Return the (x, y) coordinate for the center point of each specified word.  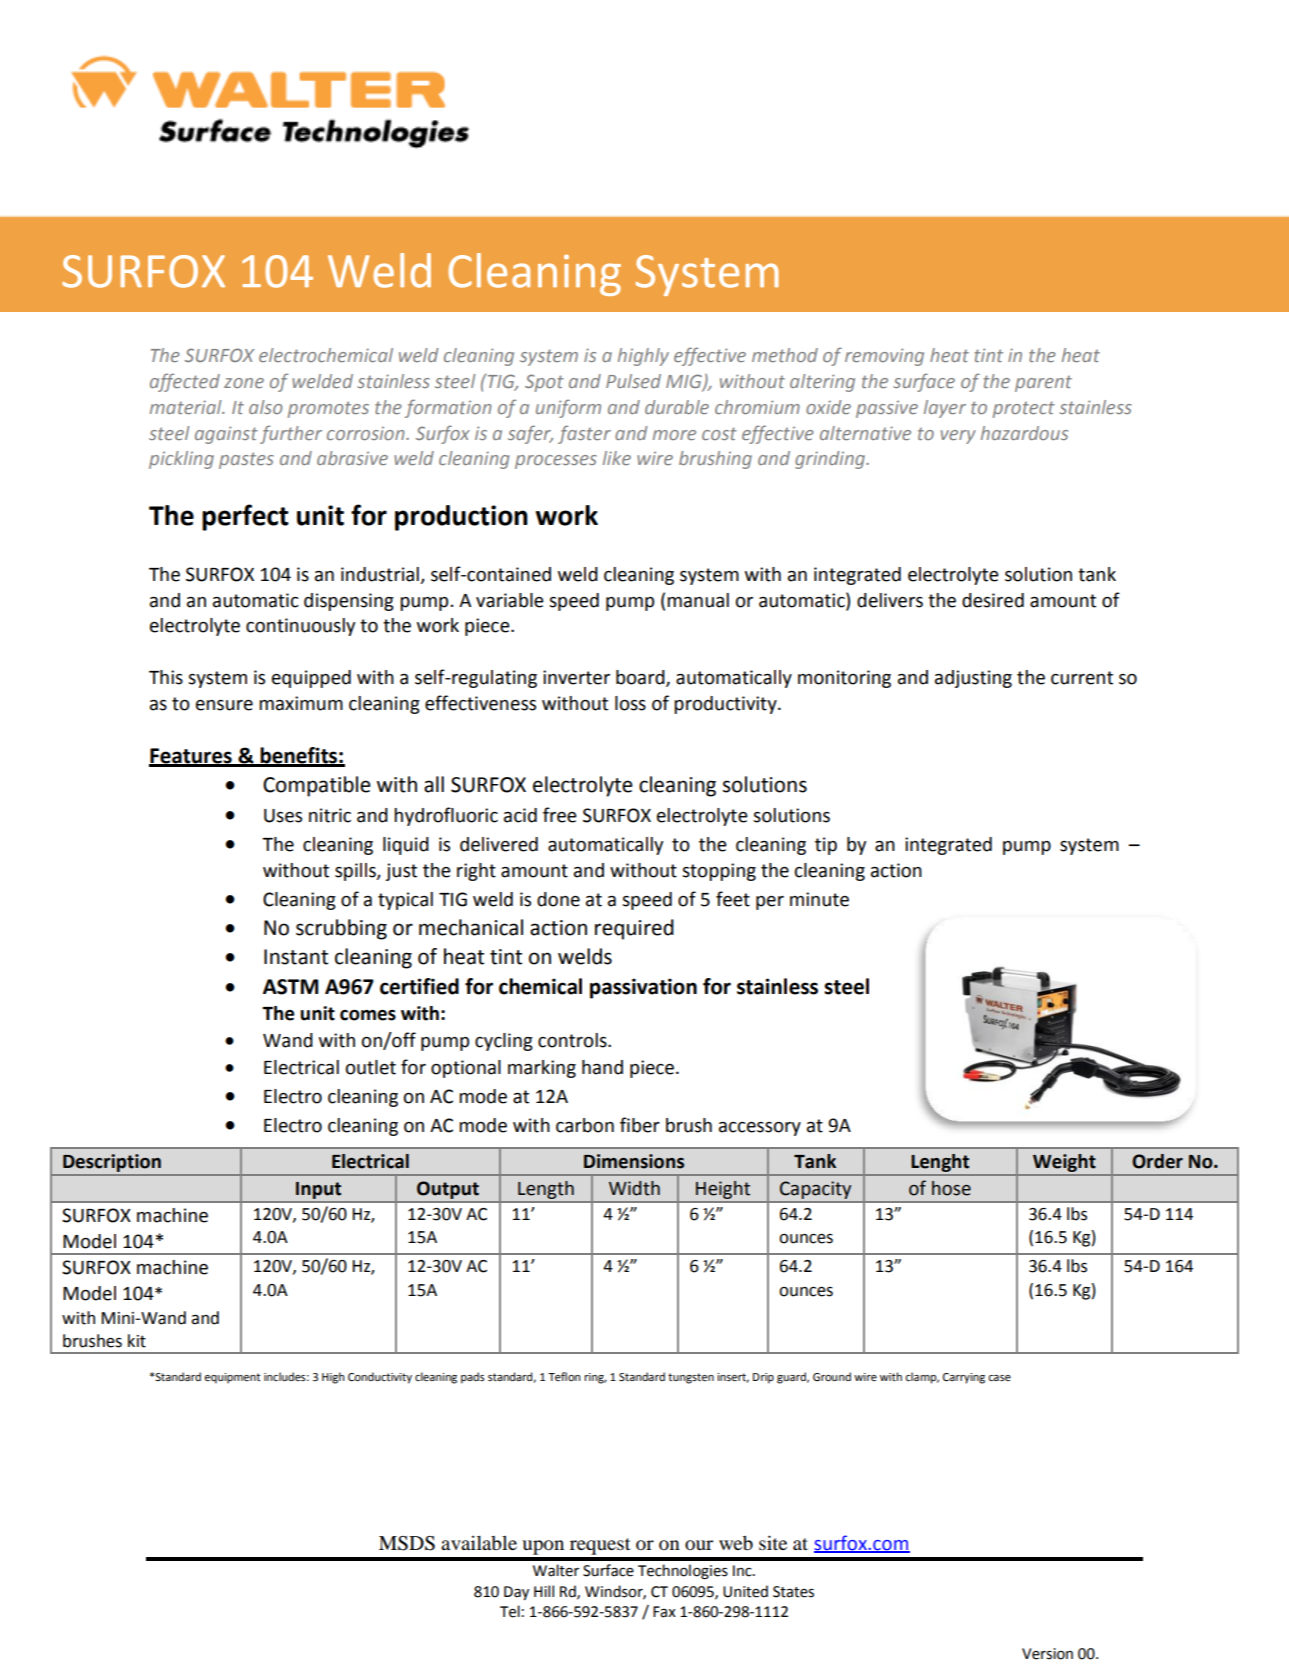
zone (244, 383)
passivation (643, 988)
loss (630, 703)
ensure (224, 705)
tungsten (691, 1378)
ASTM (290, 987)
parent (1043, 384)
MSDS (407, 1543)
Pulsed (633, 381)
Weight (1064, 1164)
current (1082, 678)
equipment (232, 1378)
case (999, 1378)
